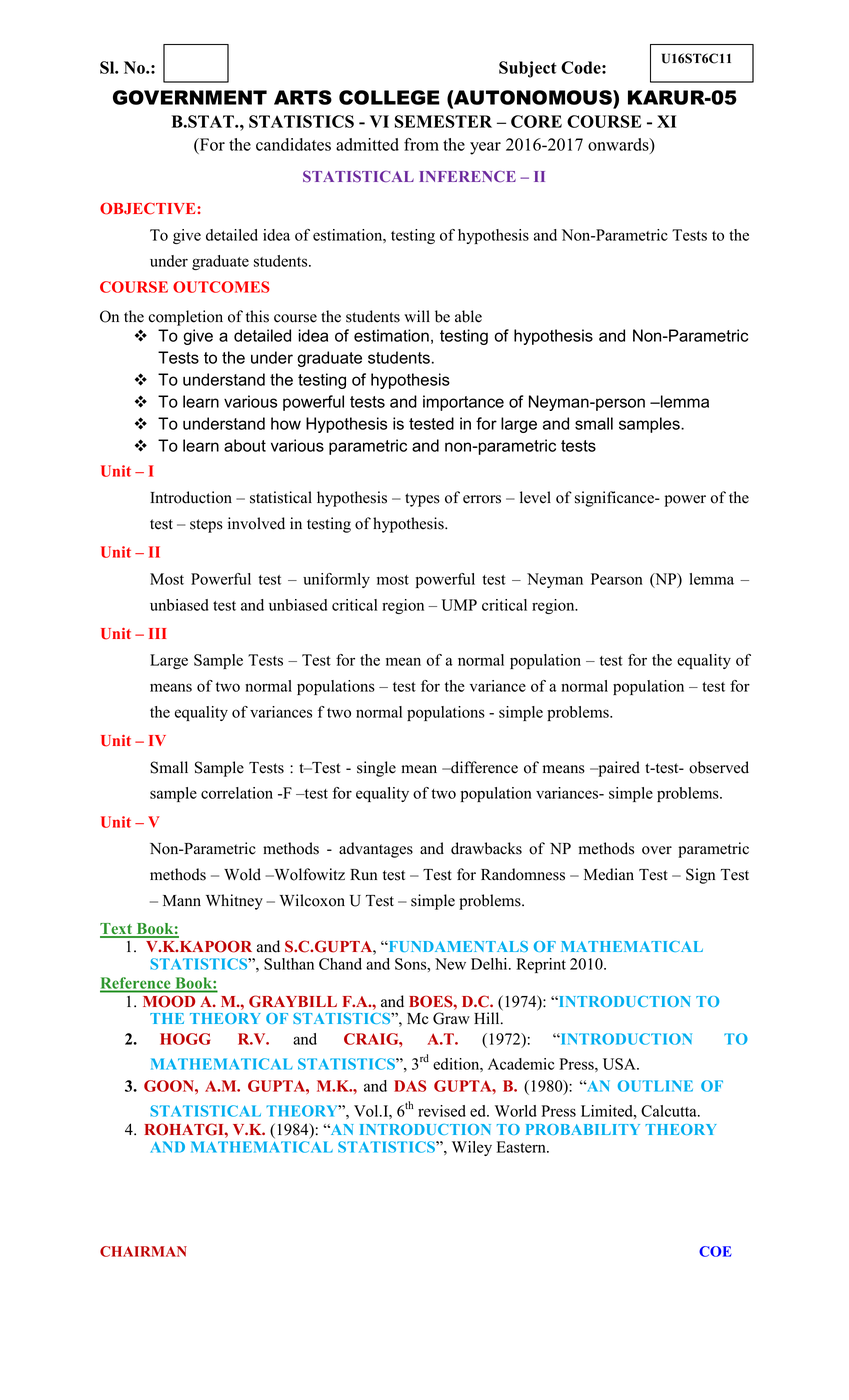 The height and width of the image is (1400, 849). What do you see at coordinates (459, 605) in the image?
I see `UMP` at bounding box center [459, 605].
